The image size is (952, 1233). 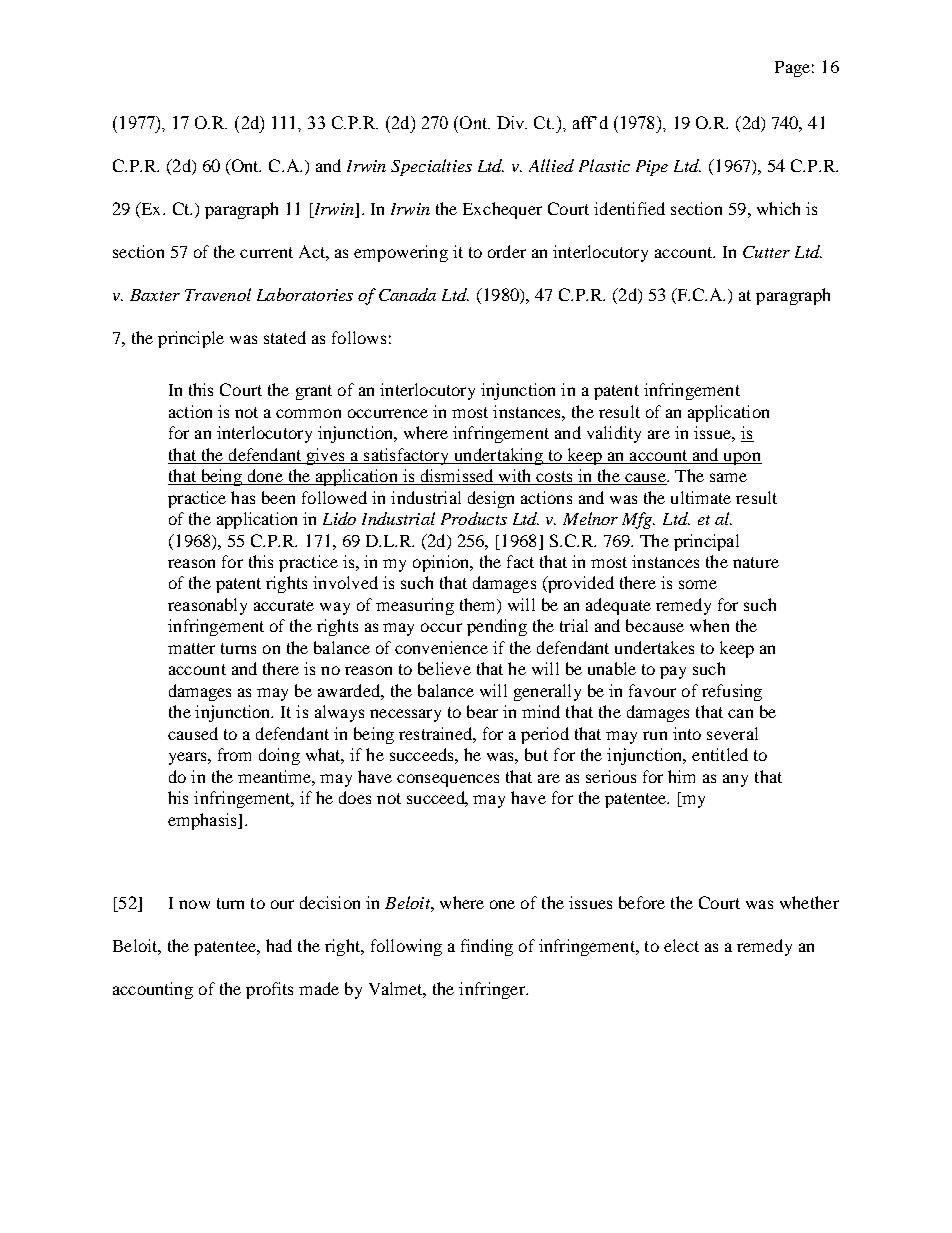 I want to click on Div, so click(x=512, y=122).
